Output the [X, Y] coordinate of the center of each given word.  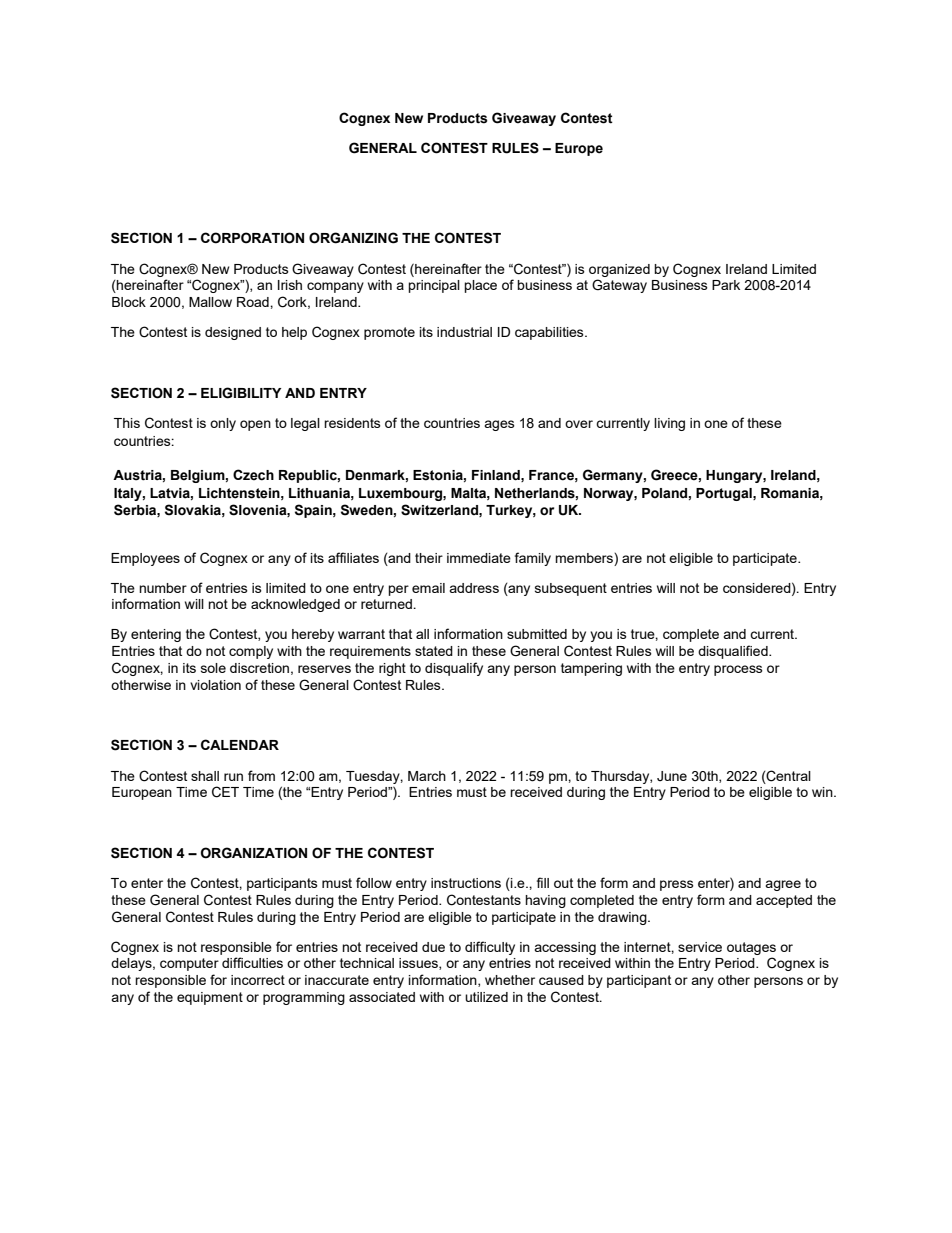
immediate [479, 558]
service [700, 947]
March [427, 776]
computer [189, 964]
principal [434, 286]
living [669, 424]
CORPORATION [252, 238]
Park [726, 285]
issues [419, 964]
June [672, 776]
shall [205, 776]
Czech [253, 475]
